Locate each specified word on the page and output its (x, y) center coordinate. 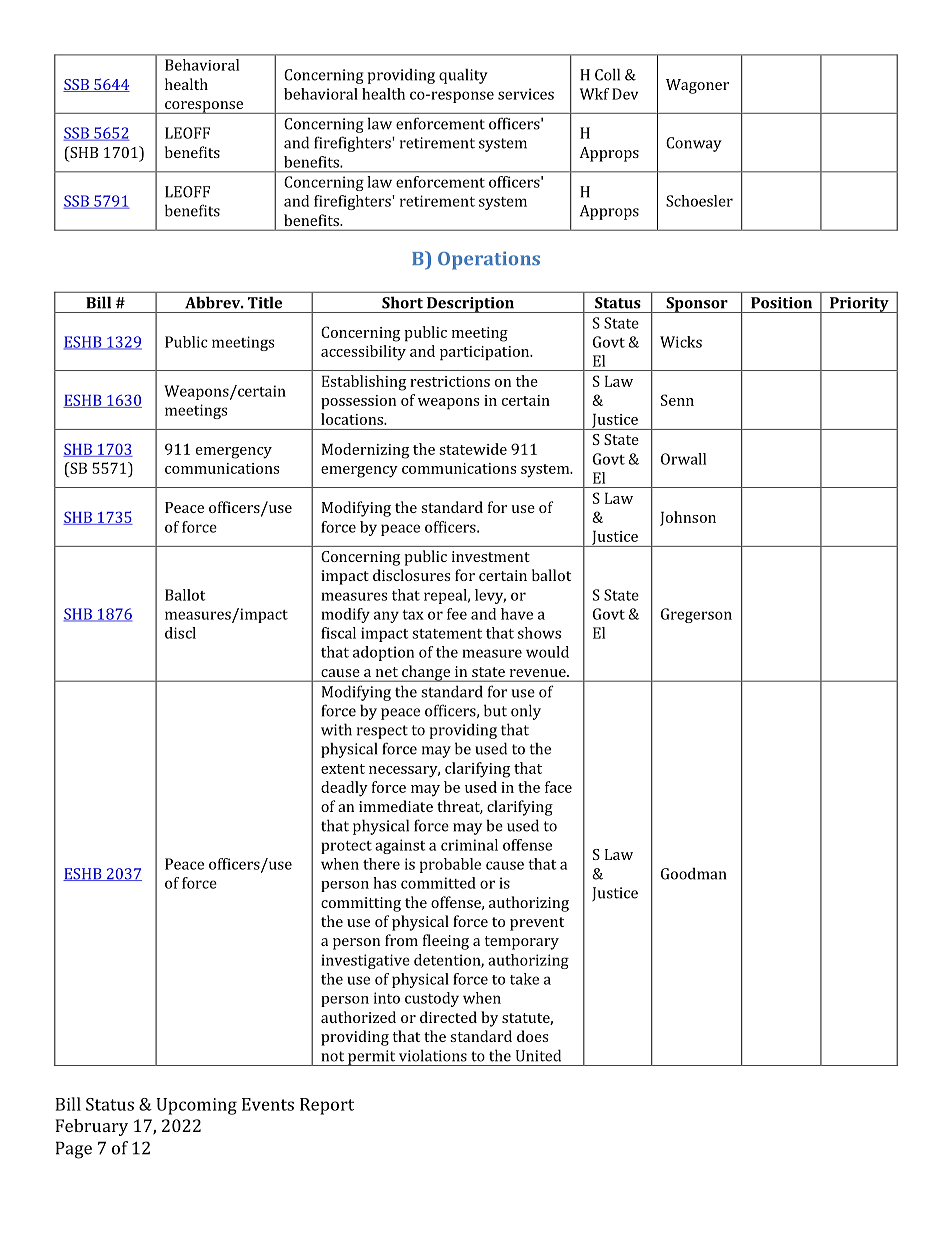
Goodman (693, 873)
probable (450, 865)
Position (781, 303)
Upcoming (196, 1106)
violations (433, 1055)
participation (486, 353)
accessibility (363, 353)
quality (463, 76)
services (526, 94)
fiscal (338, 633)
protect (346, 847)
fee (457, 614)
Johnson (688, 518)
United (538, 1055)
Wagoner (697, 86)
